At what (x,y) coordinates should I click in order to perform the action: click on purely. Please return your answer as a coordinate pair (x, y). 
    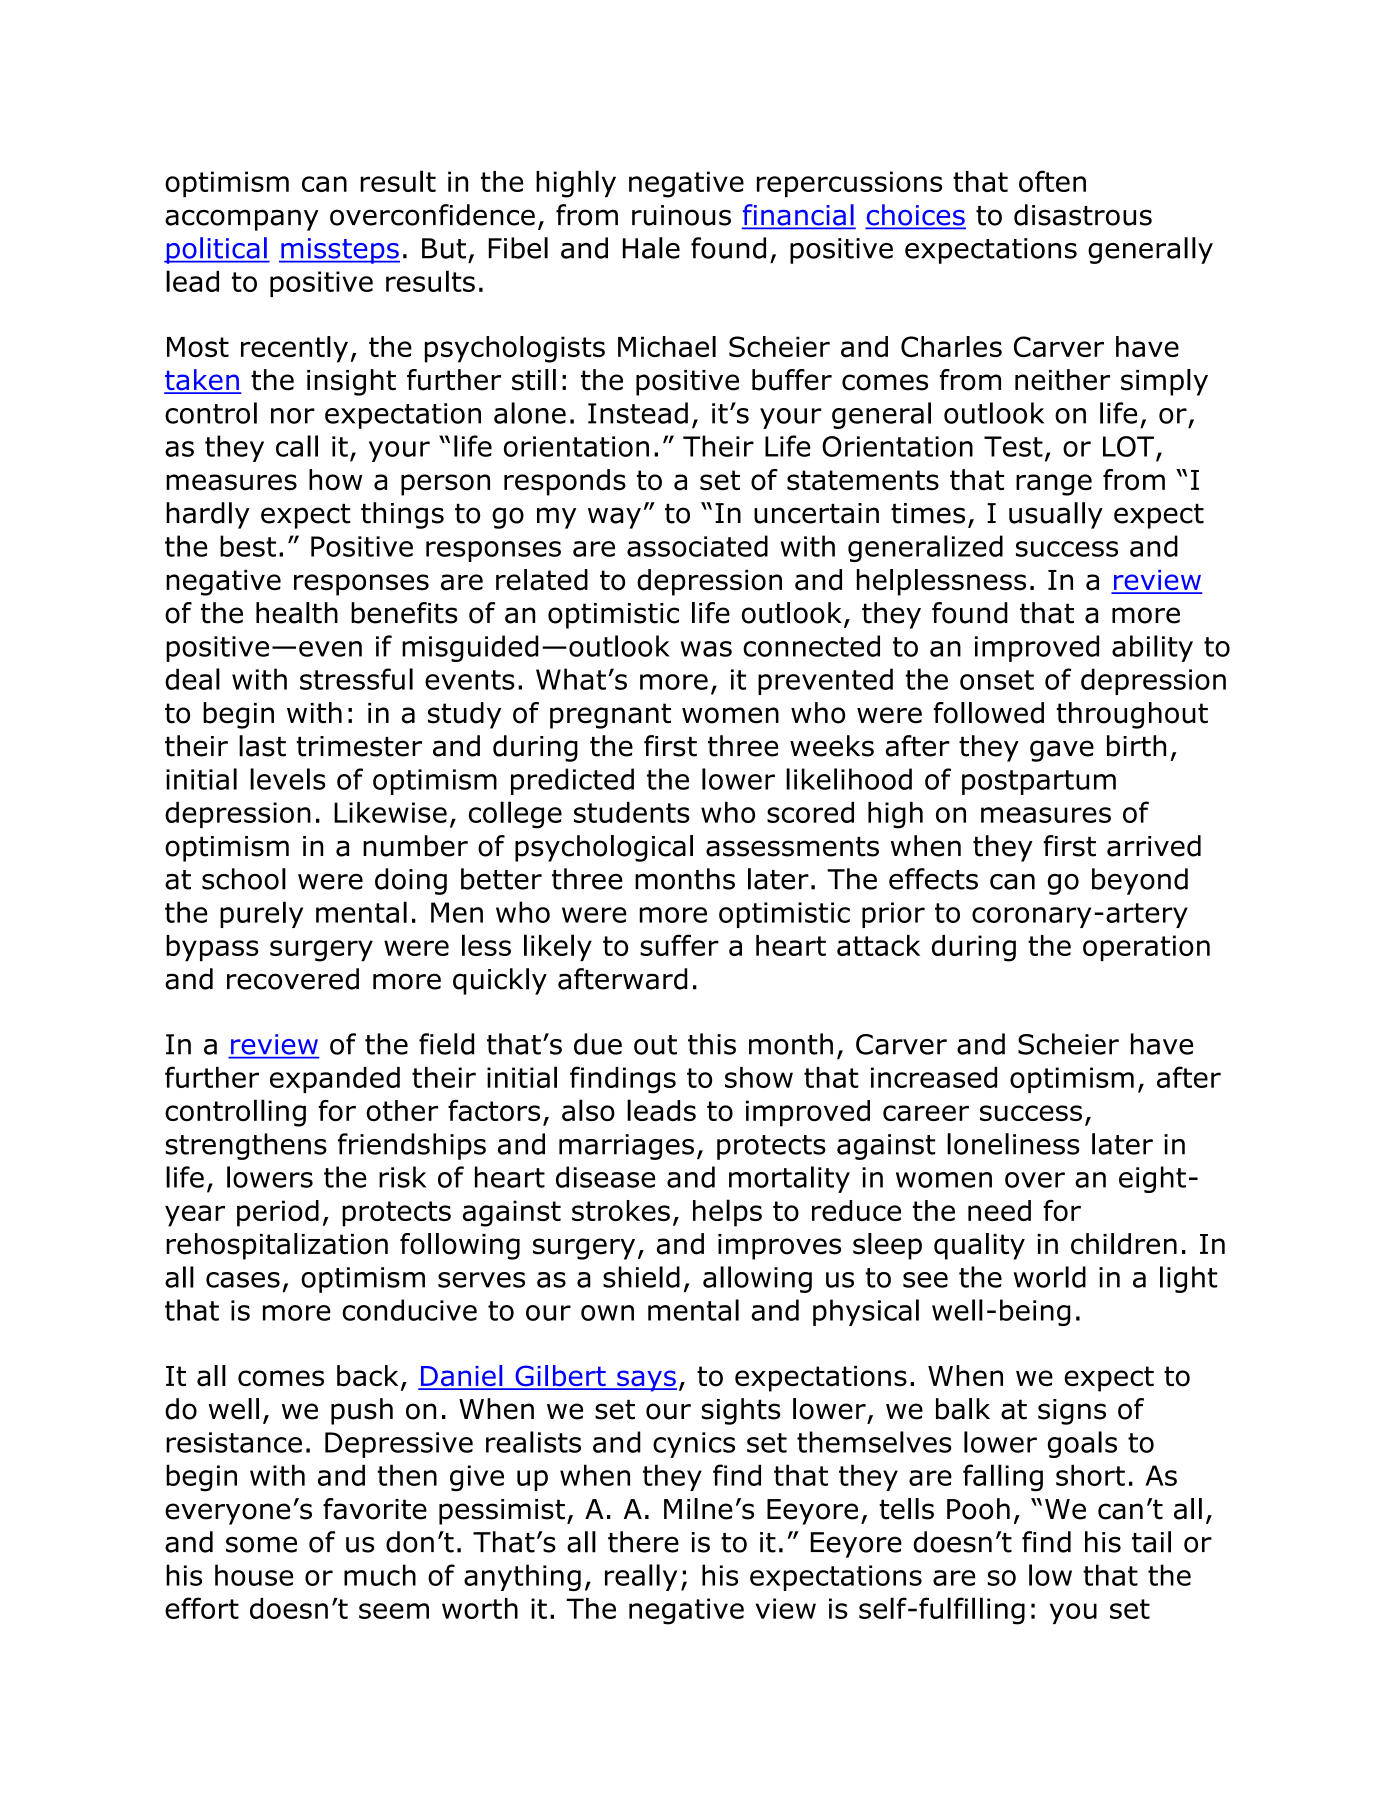
    Looking at the image, I should click on (261, 914).
